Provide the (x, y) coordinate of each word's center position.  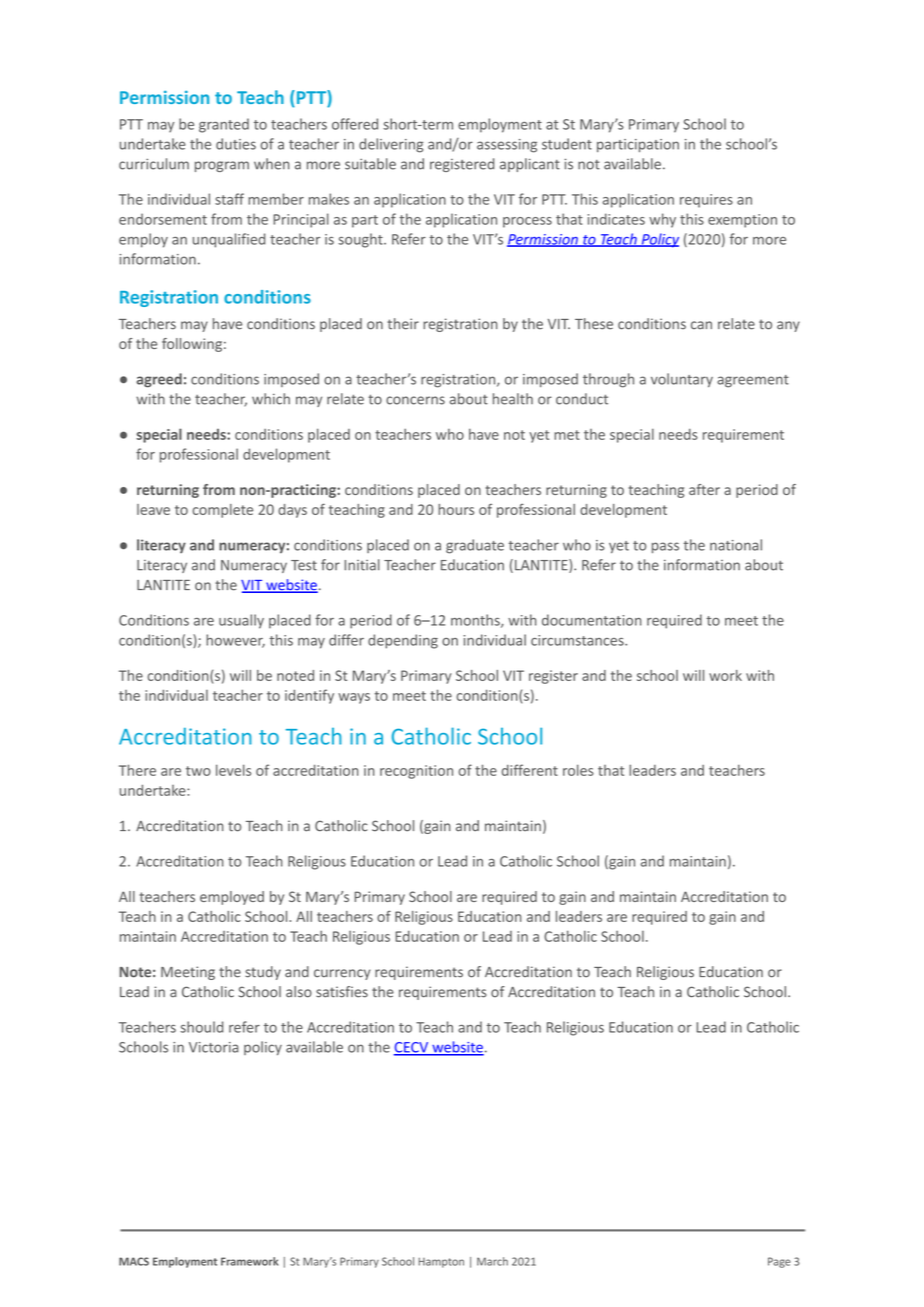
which (271, 399)
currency (342, 974)
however (235, 641)
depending (403, 641)
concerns (415, 400)
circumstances (578, 640)
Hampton (441, 1262)
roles (578, 770)
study (263, 973)
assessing (507, 146)
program (222, 166)
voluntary (682, 380)
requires (706, 201)
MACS (134, 1261)
